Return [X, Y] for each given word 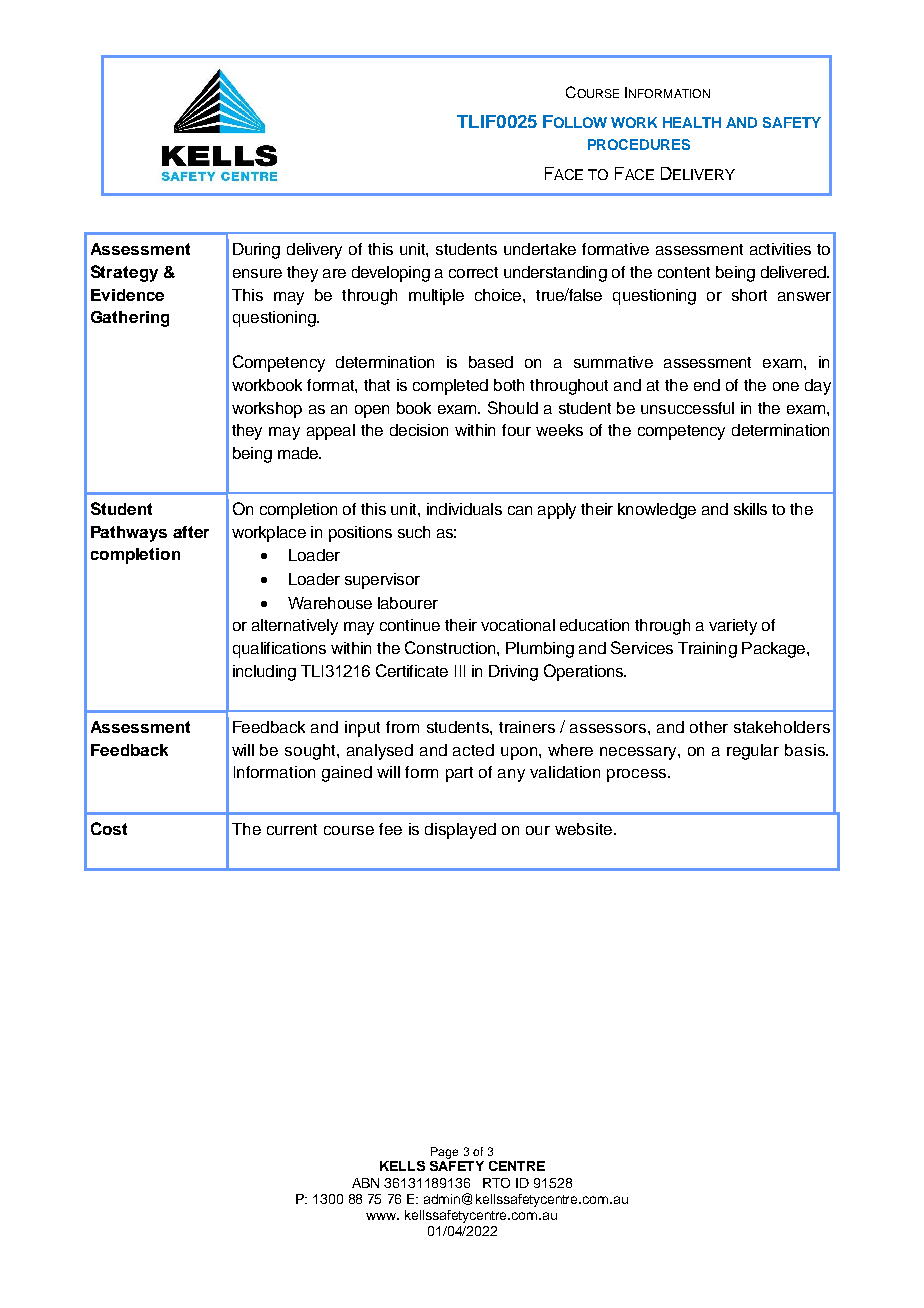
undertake [540, 249]
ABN [365, 1183]
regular [753, 752]
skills [750, 509]
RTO [496, 1183]
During [256, 251]
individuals [464, 509]
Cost [109, 828]
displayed [460, 831]
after [191, 532]
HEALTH [692, 122]
